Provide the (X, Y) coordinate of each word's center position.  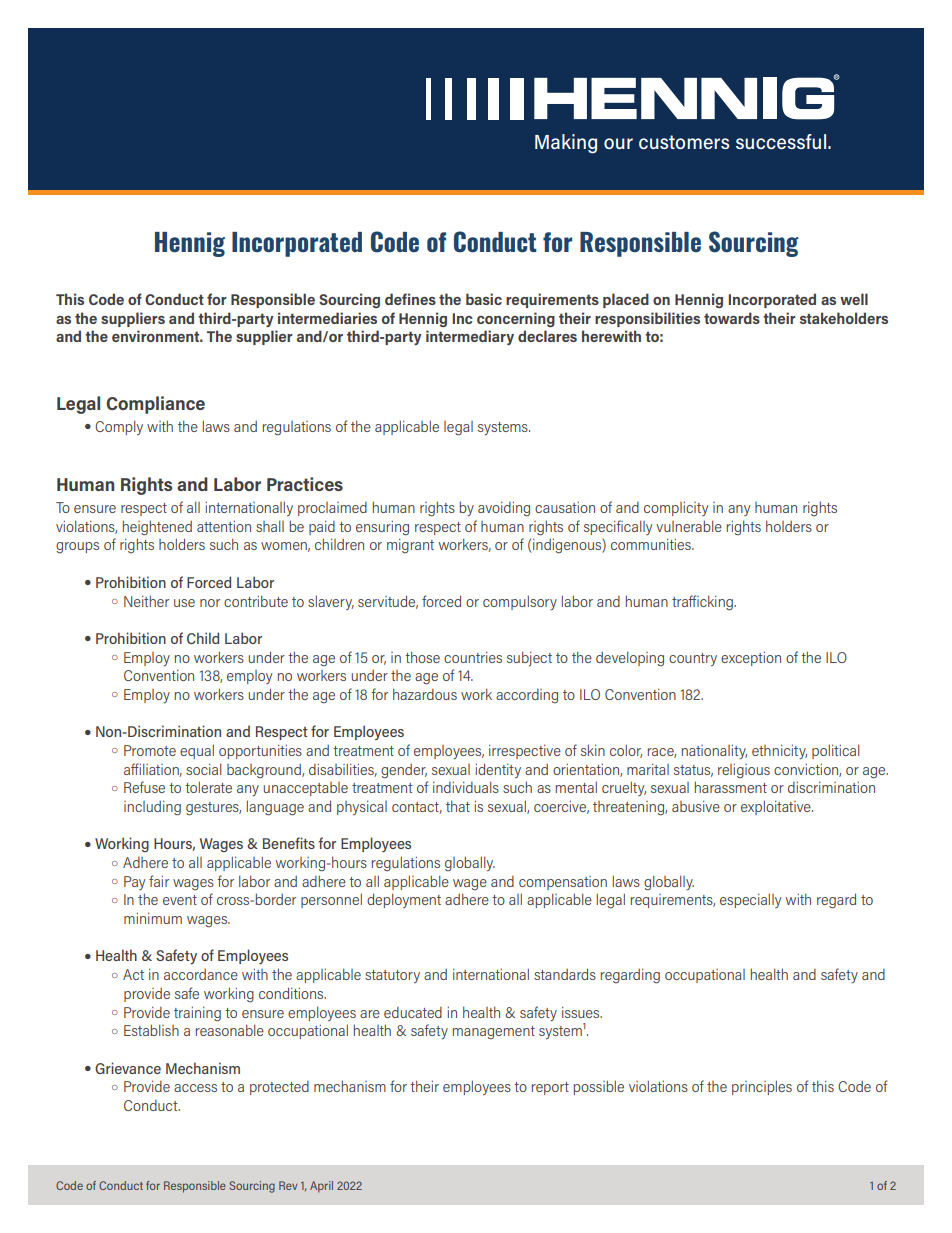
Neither (146, 601)
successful (782, 141)
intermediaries (327, 318)
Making (566, 144)
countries (473, 657)
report (550, 1088)
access (195, 1088)
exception (751, 658)
